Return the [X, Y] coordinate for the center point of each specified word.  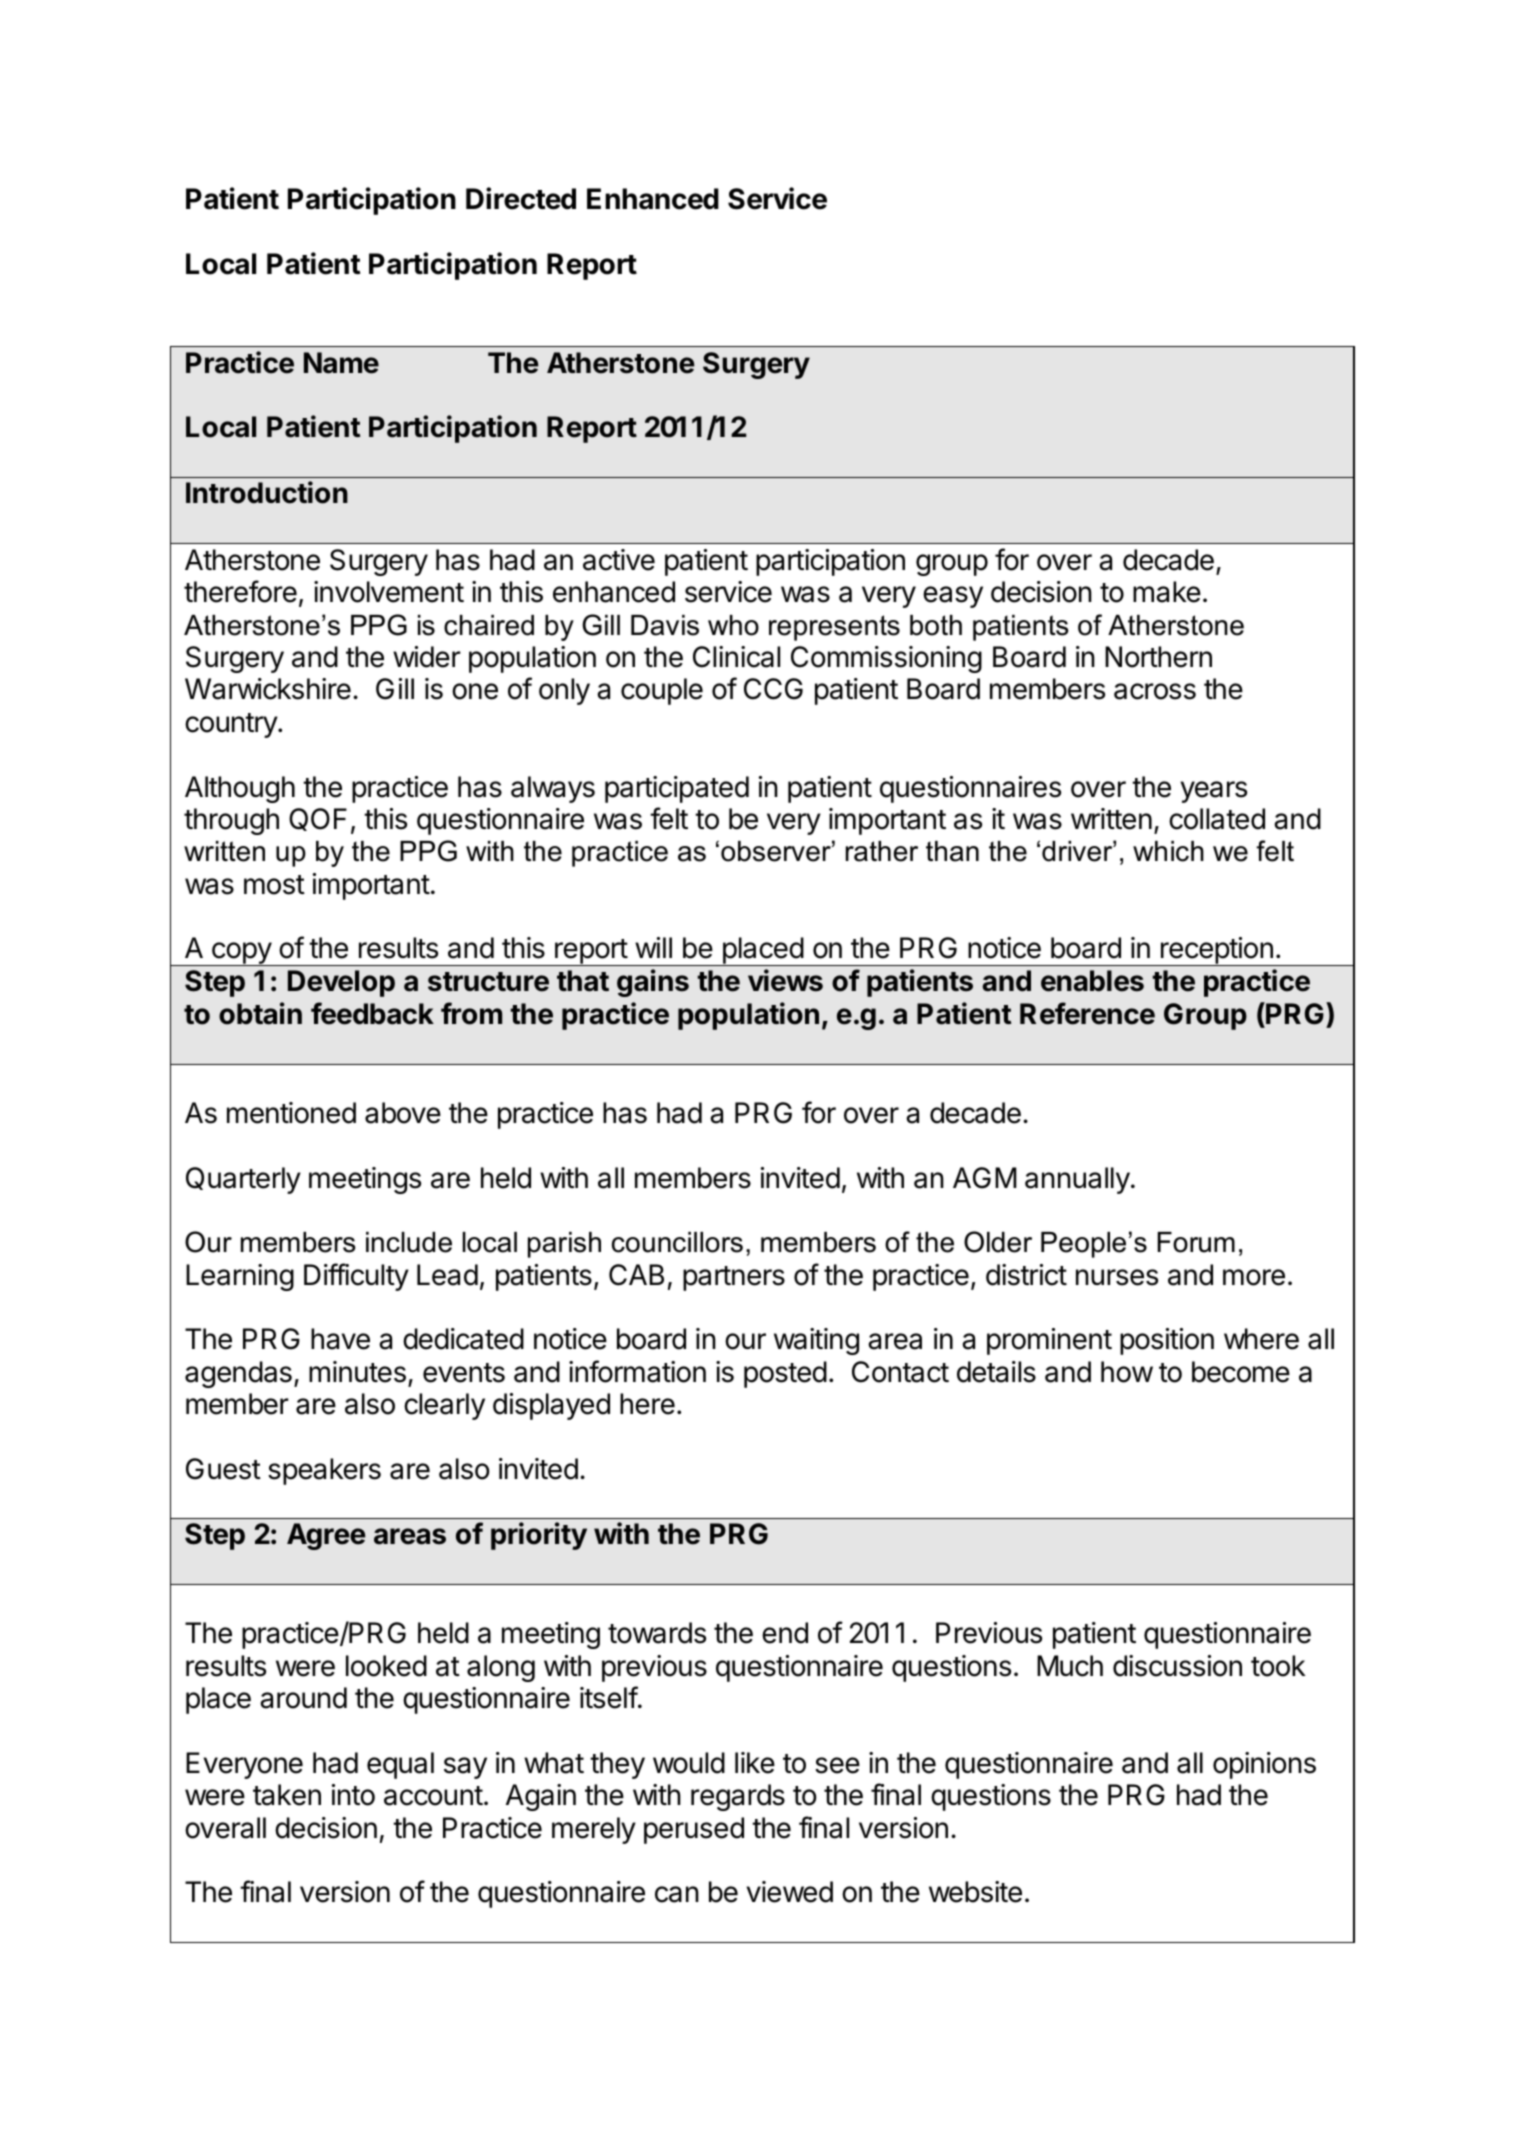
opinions [1264, 1765]
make [1167, 592]
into [353, 1795]
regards [738, 1797]
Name [341, 363]
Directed [521, 198]
